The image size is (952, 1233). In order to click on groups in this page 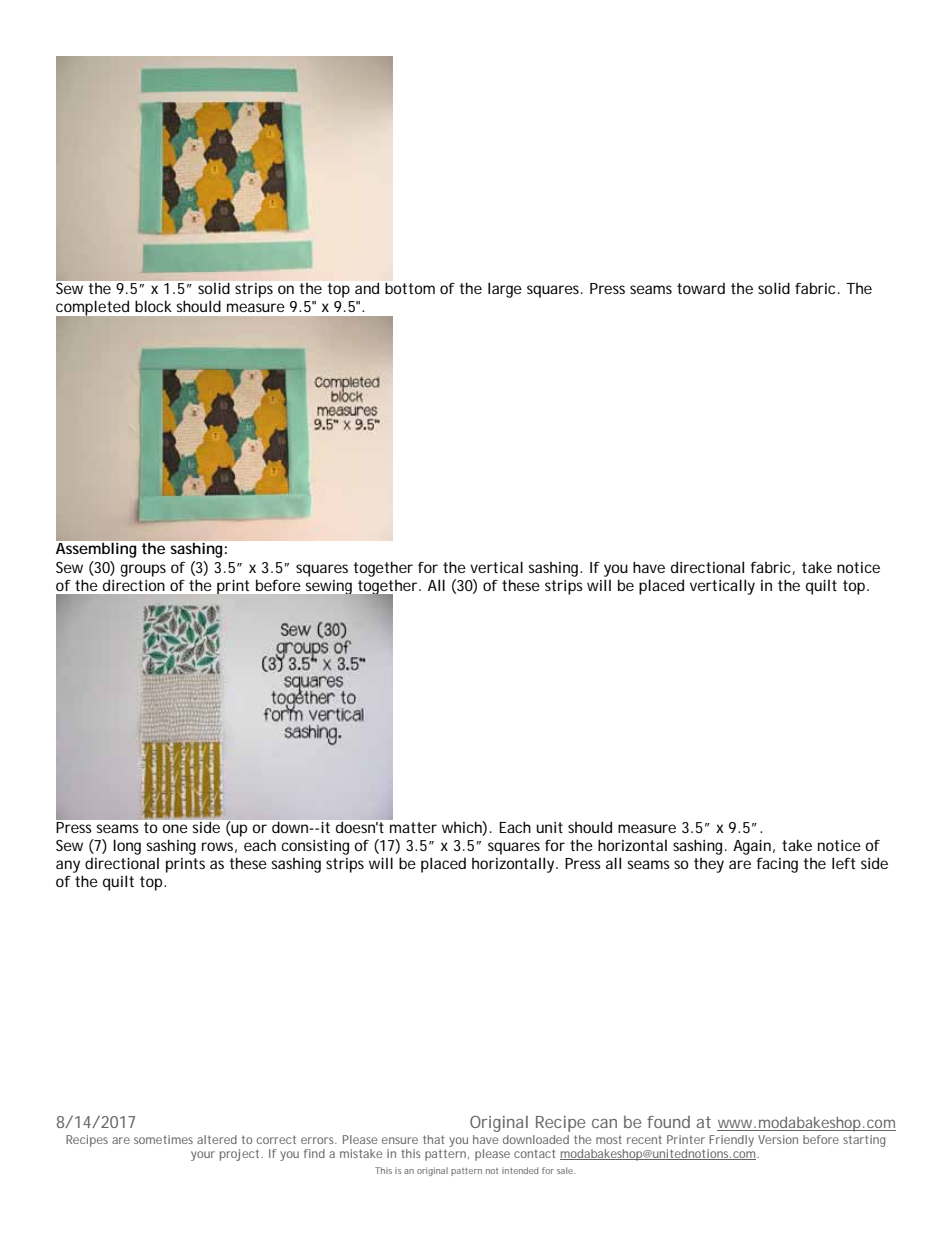, I will do `click(143, 570)`.
